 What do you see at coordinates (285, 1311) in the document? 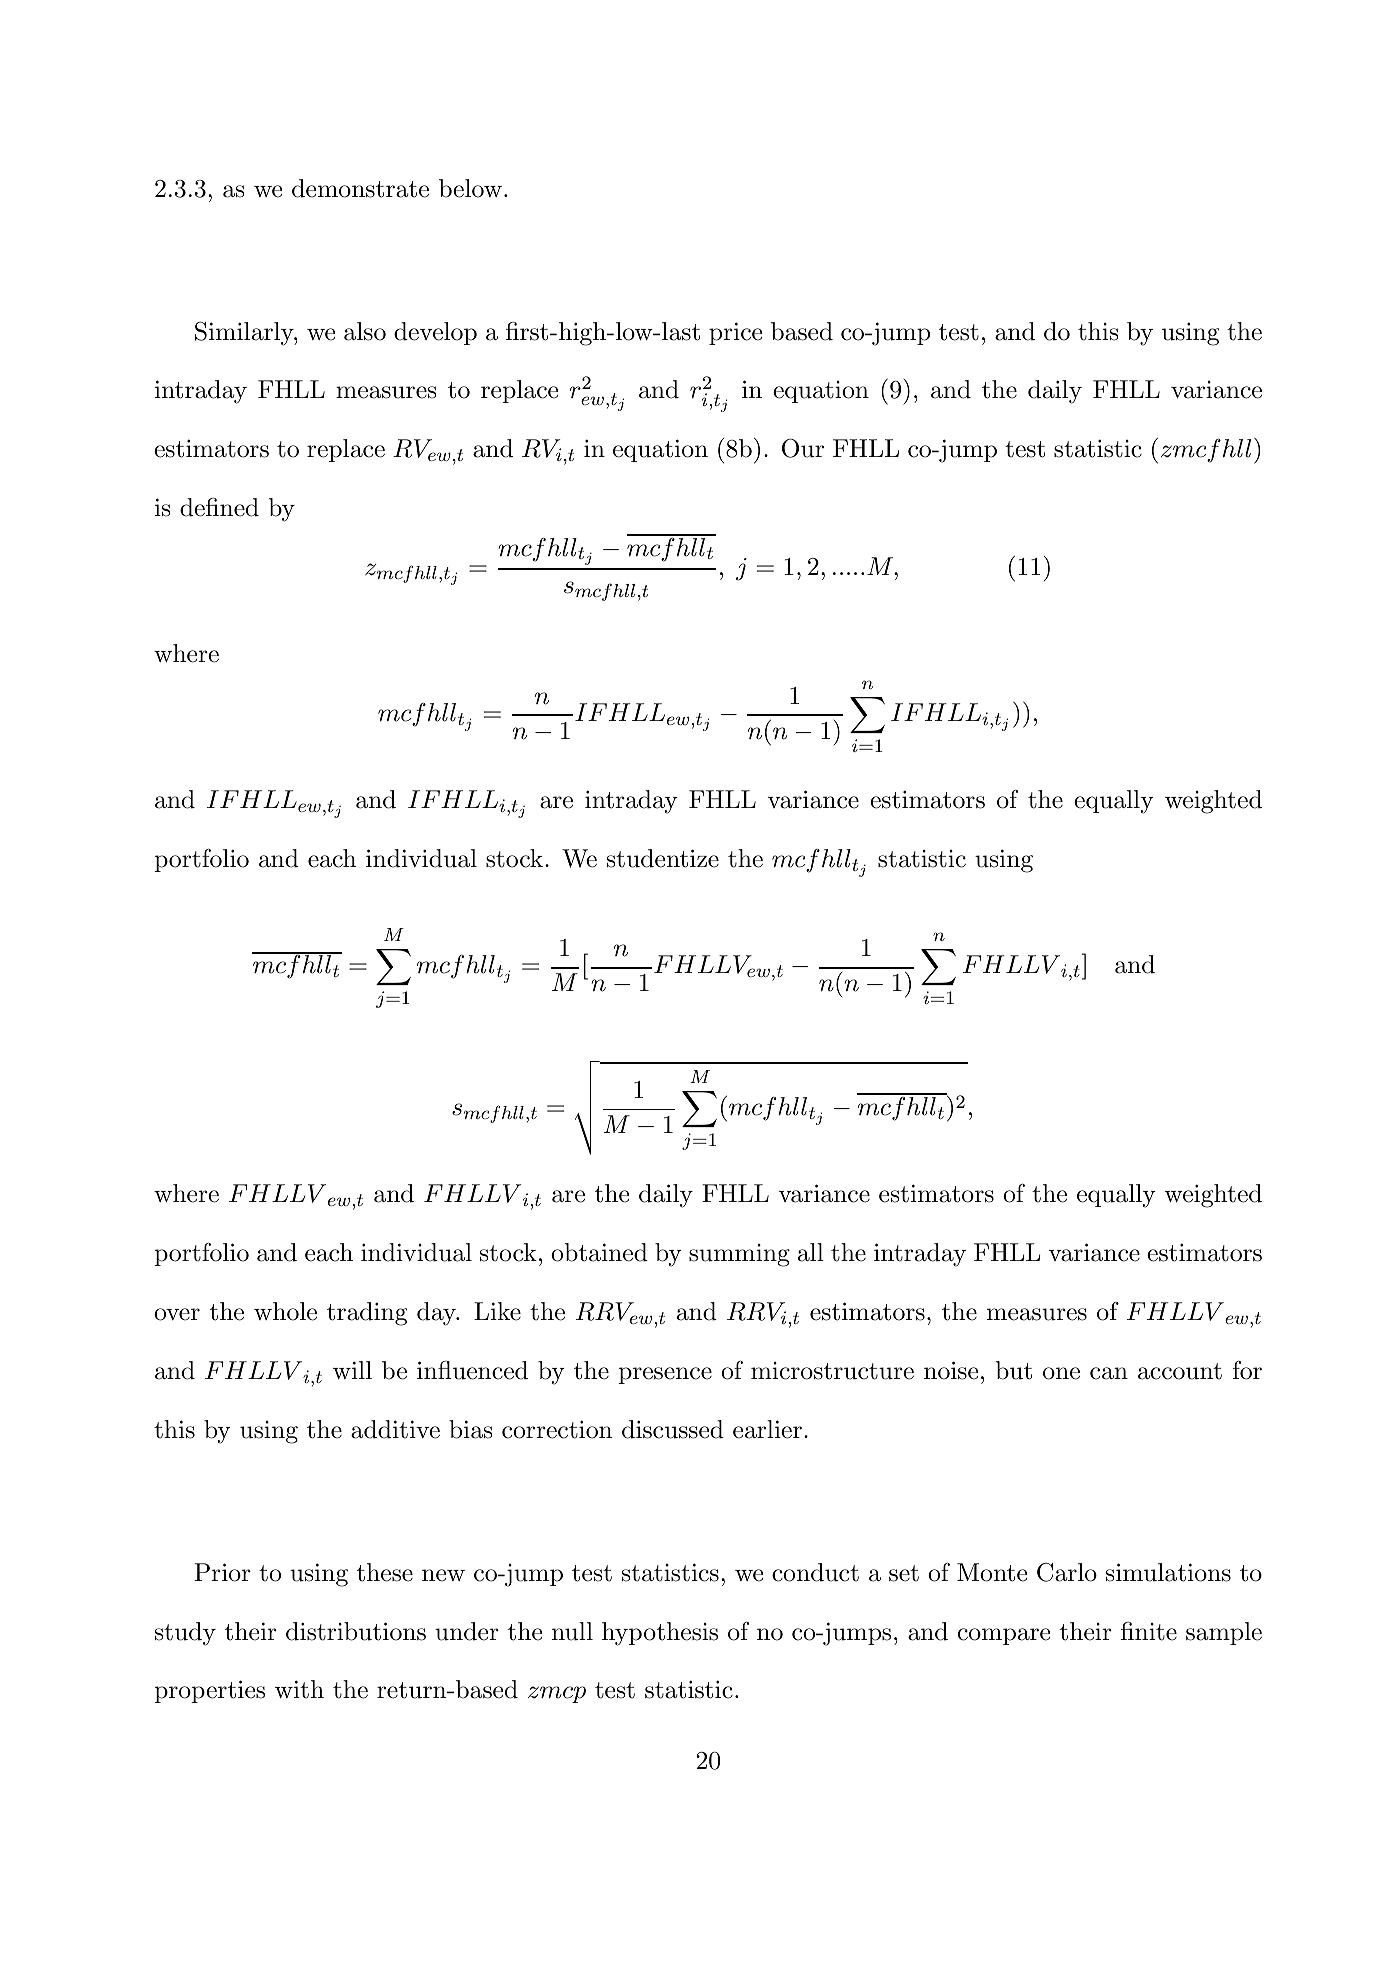
I see `whole` at bounding box center [285, 1311].
